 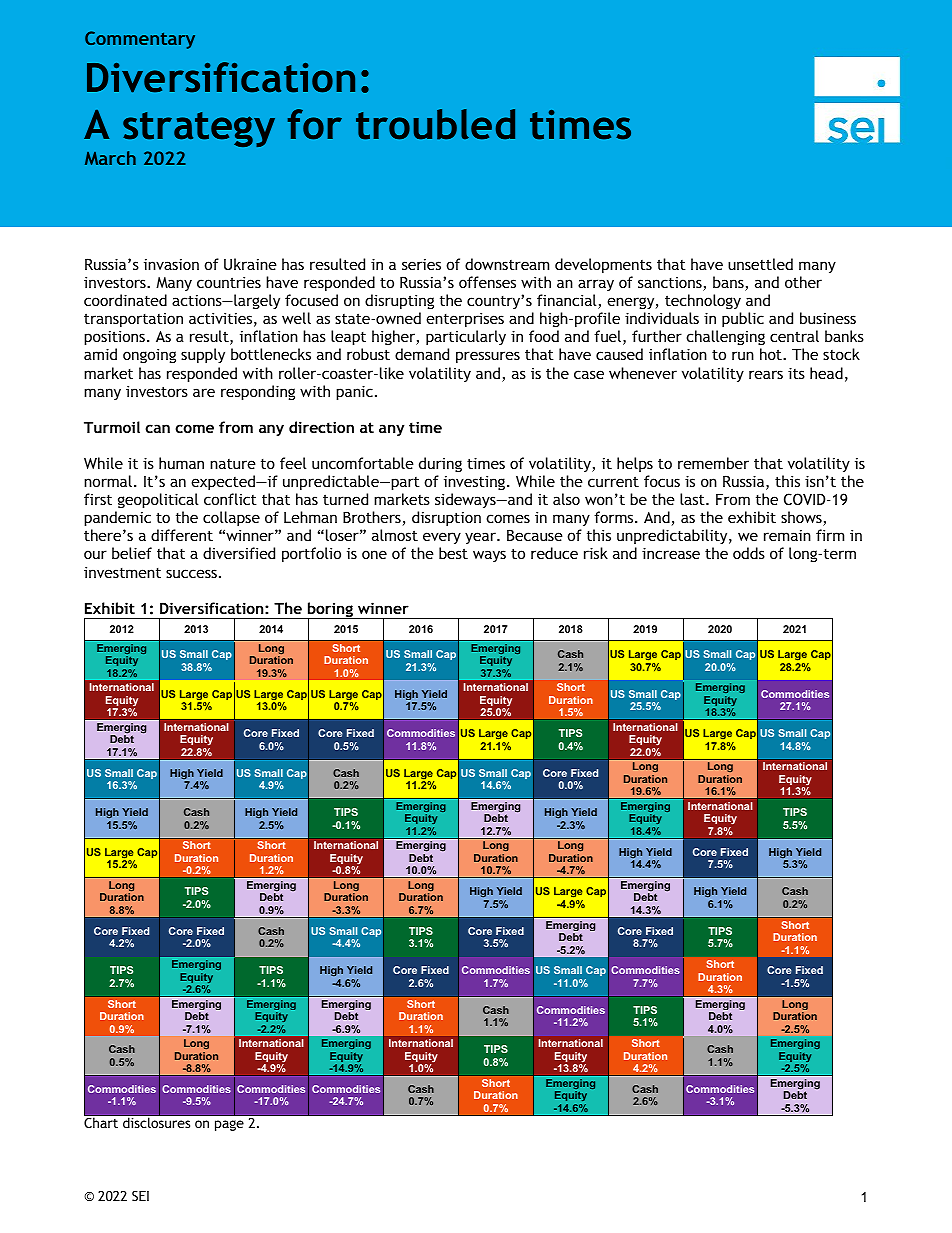 I want to click on unsettled, so click(x=760, y=264).
